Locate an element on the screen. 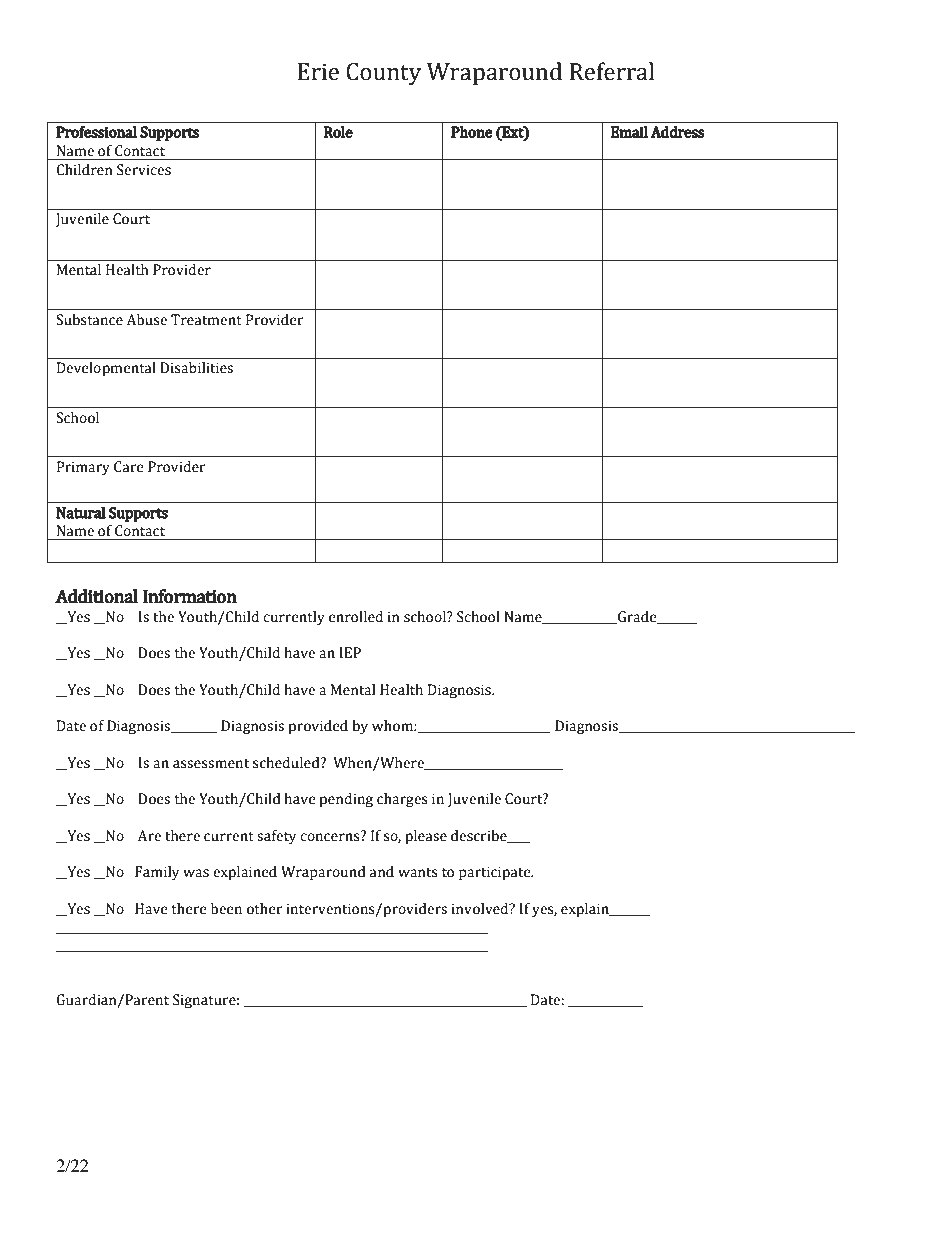  and is located at coordinates (382, 872).
